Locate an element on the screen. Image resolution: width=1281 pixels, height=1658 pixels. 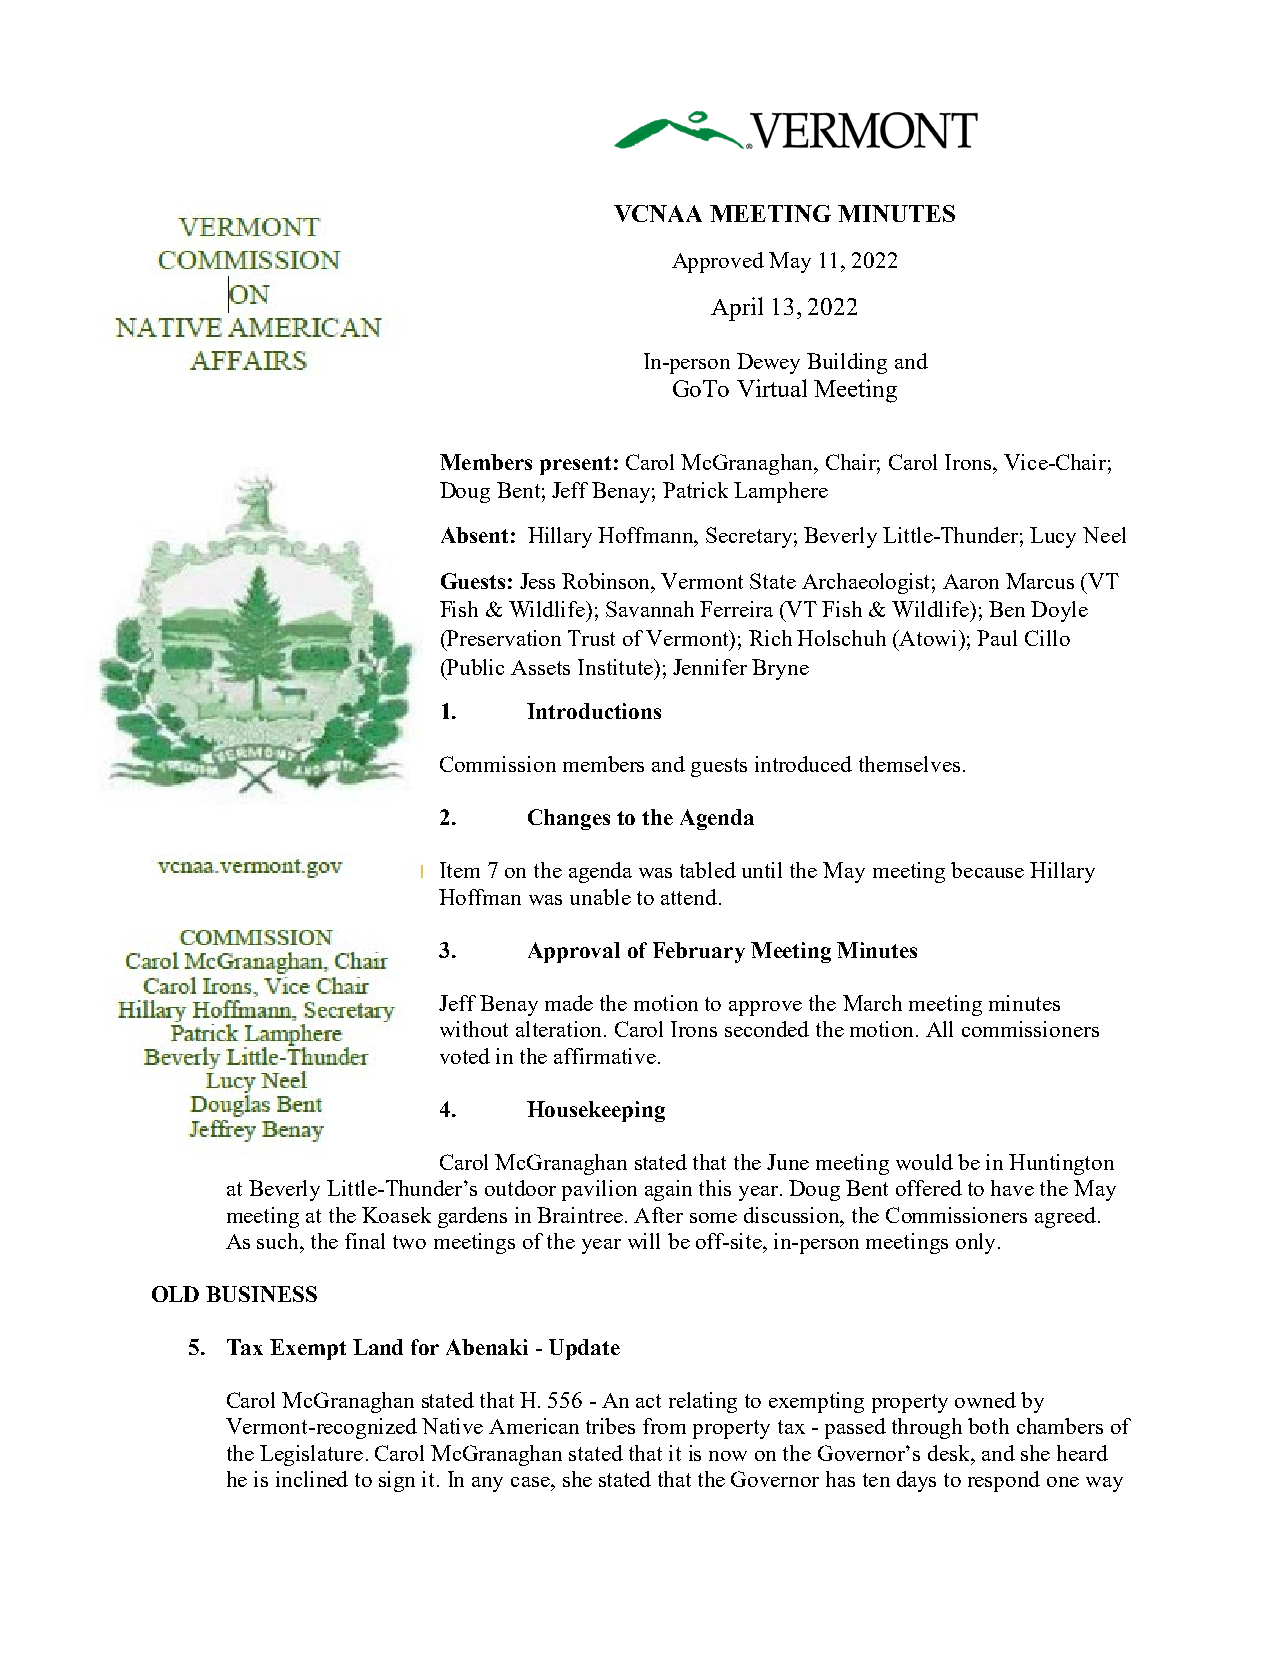
Building is located at coordinates (847, 363).
